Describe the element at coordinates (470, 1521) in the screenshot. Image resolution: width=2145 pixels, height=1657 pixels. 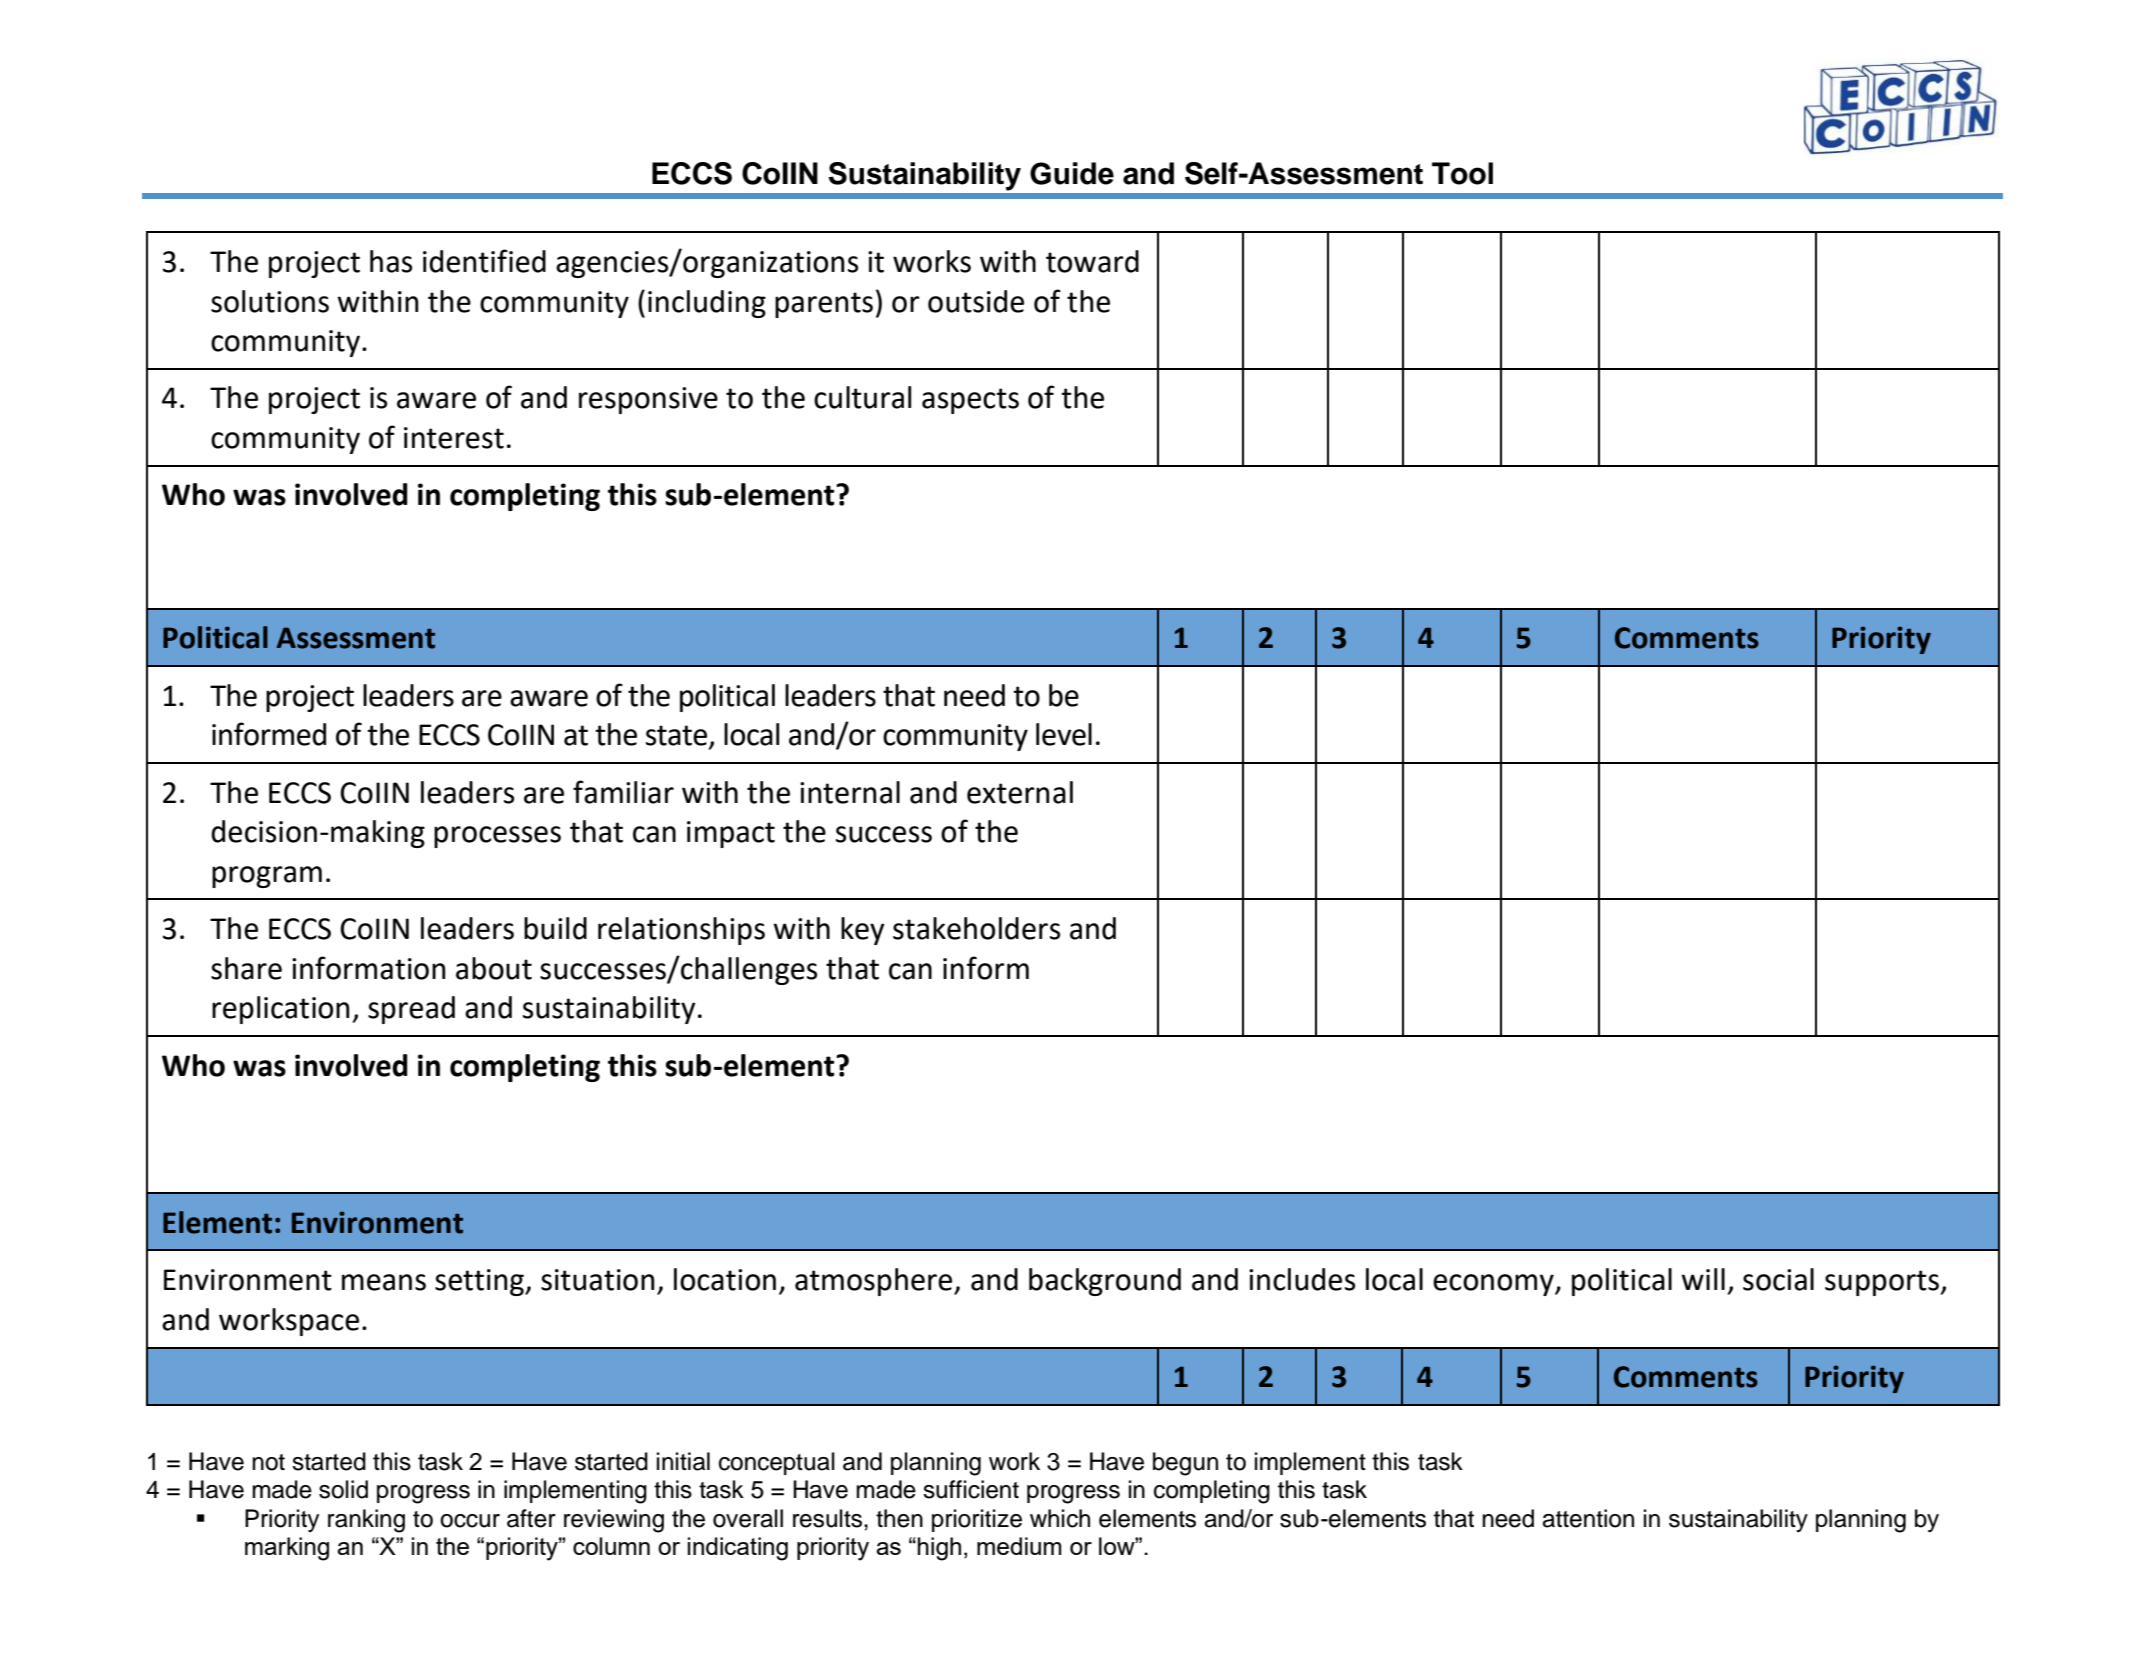
I see `occur` at that location.
